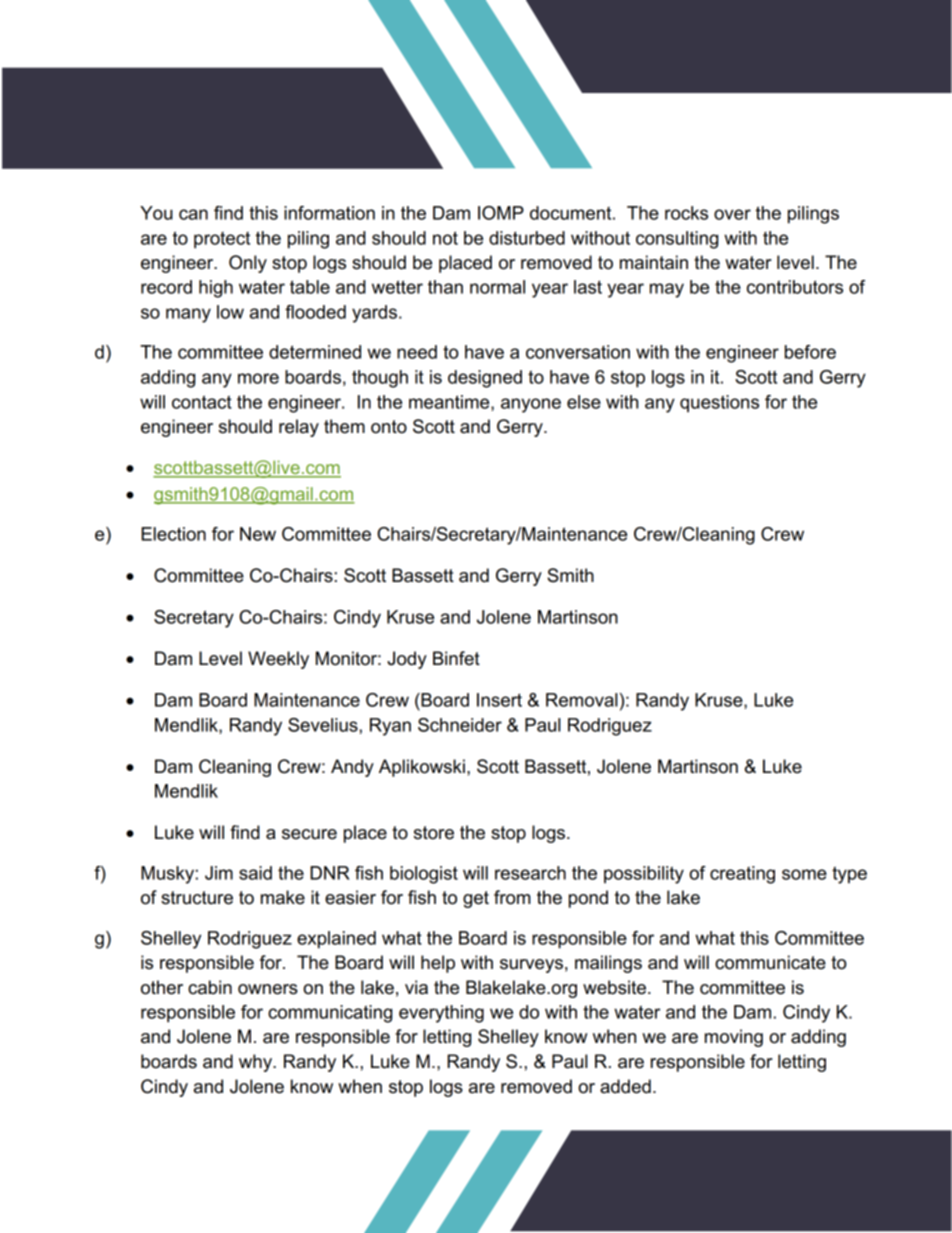  Describe the element at coordinates (734, 1038) in the screenshot. I see `moving` at that location.
